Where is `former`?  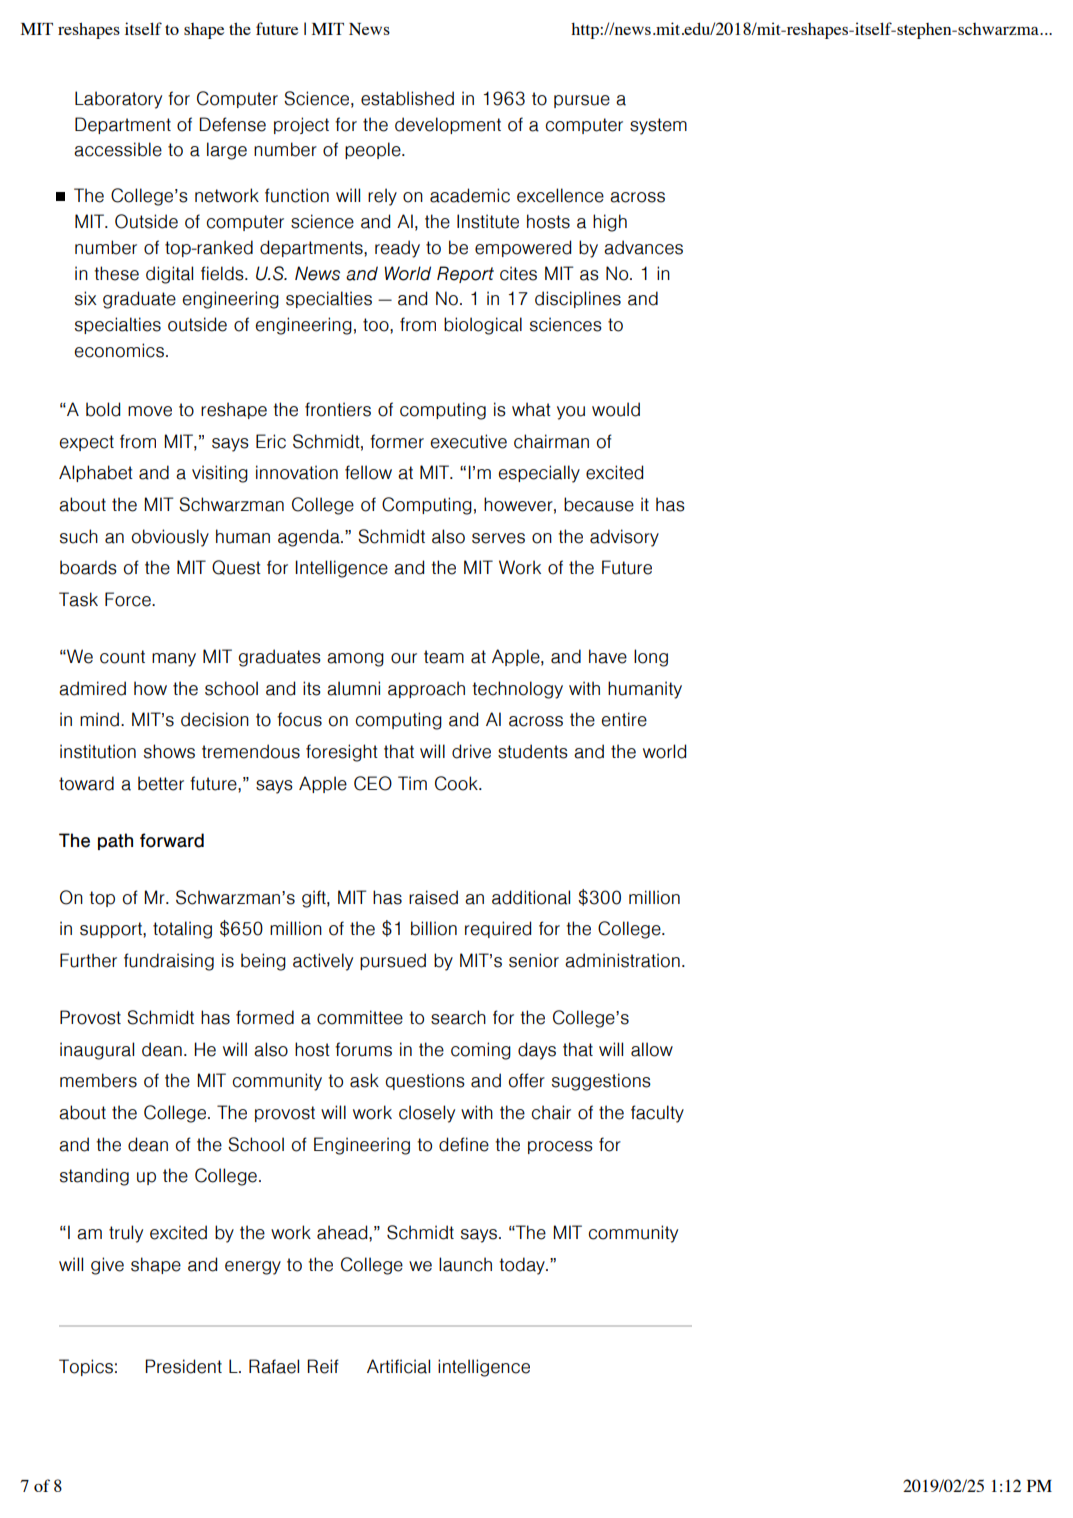 former is located at coordinates (397, 441).
